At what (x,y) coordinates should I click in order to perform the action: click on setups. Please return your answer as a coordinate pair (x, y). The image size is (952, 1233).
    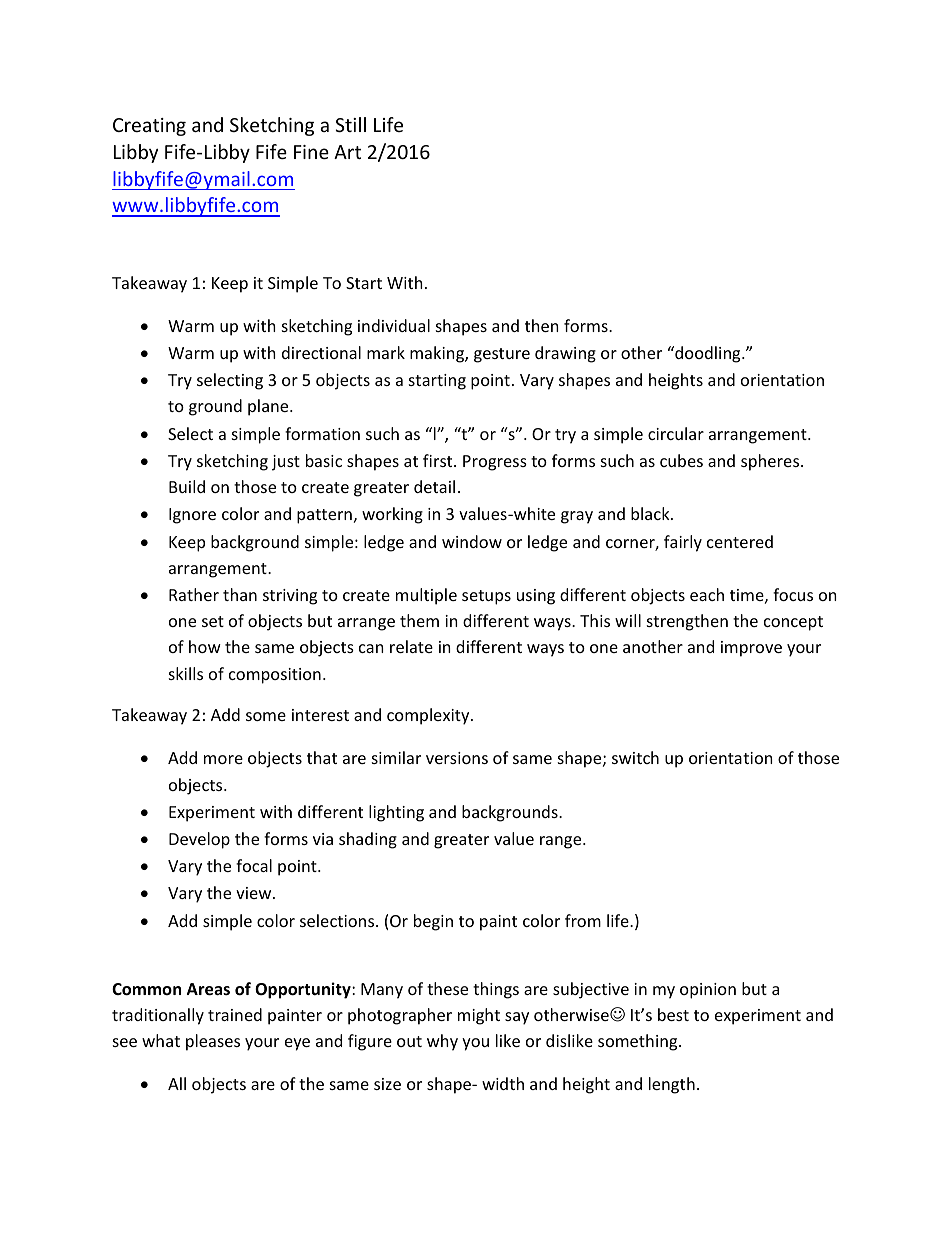
    Looking at the image, I should click on (486, 597).
